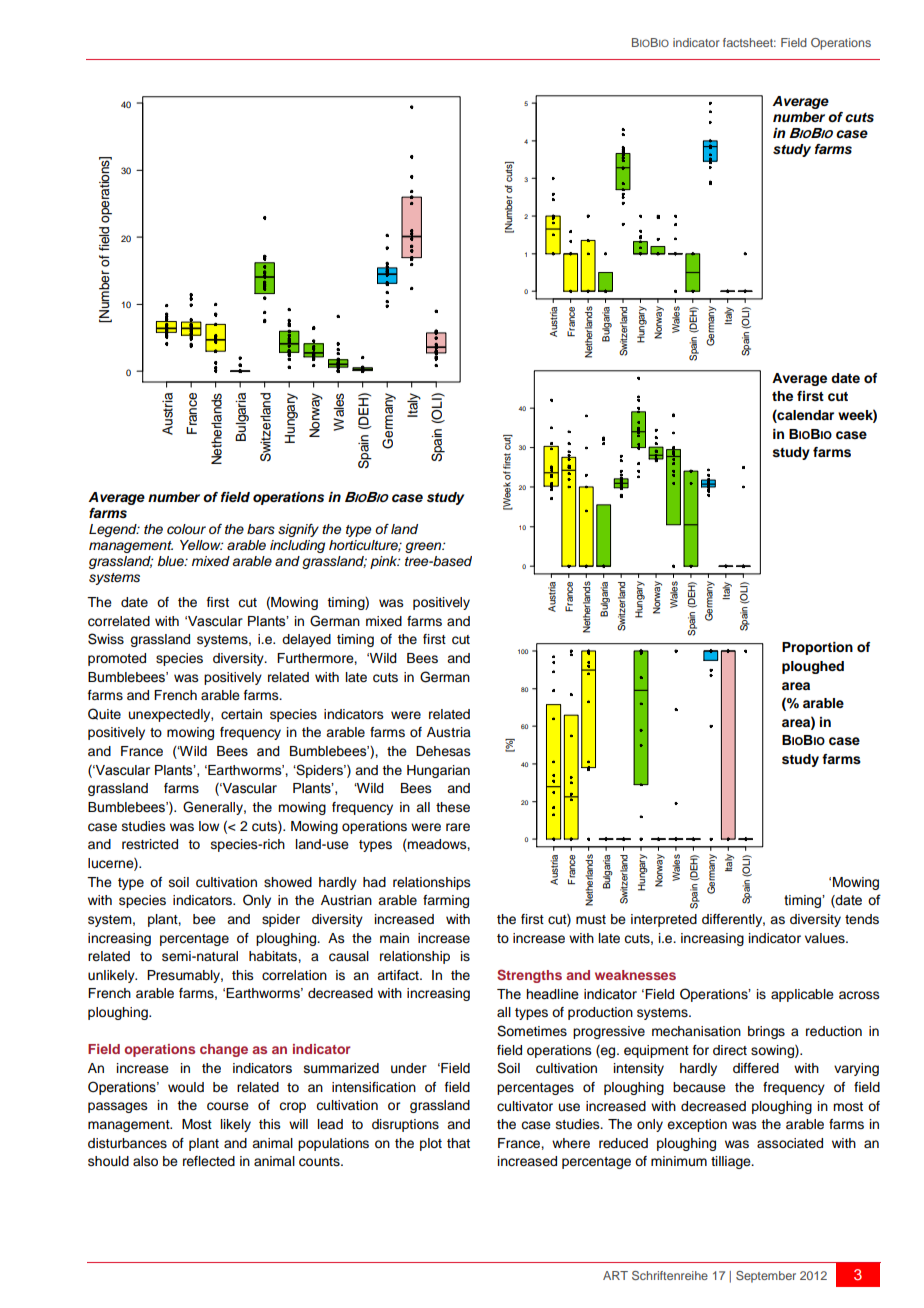 This screenshot has height=1308, width=924. What do you see at coordinates (209, 1161) in the screenshot?
I see `reflected` at bounding box center [209, 1161].
